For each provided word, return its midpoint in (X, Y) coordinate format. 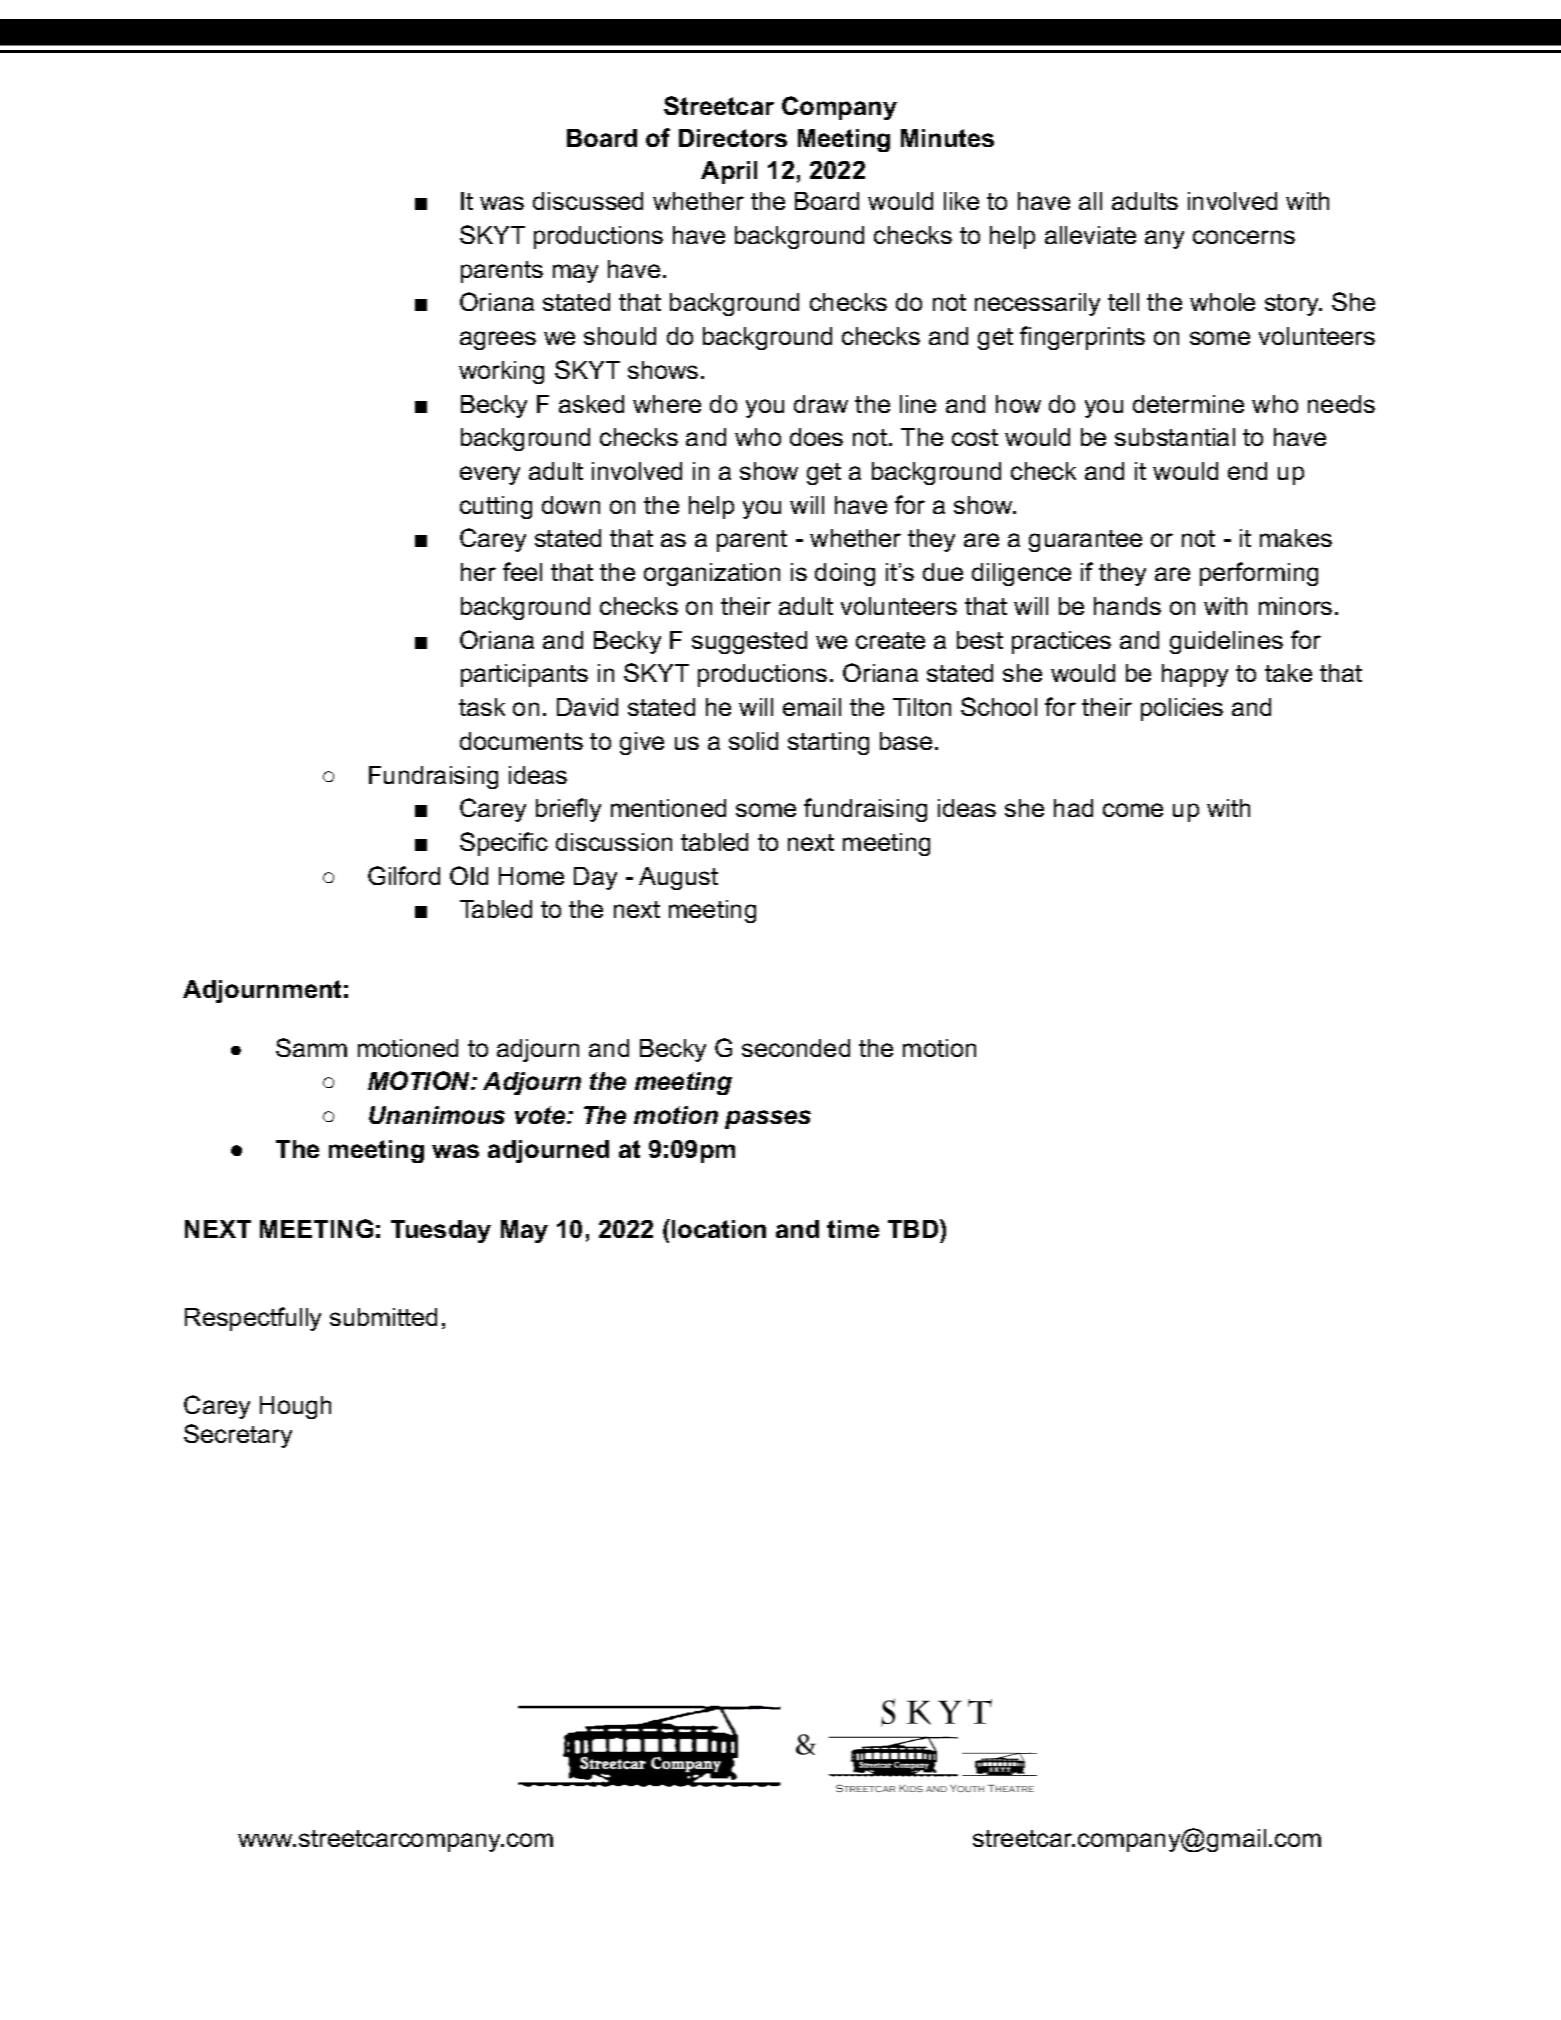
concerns (1244, 237)
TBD (914, 1228)
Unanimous (437, 1115)
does (816, 437)
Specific (504, 844)
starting (828, 743)
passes (768, 1119)
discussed (588, 201)
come (1133, 810)
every (490, 475)
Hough (295, 1407)
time (853, 1229)
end (1247, 471)
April (729, 172)
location (719, 1229)
